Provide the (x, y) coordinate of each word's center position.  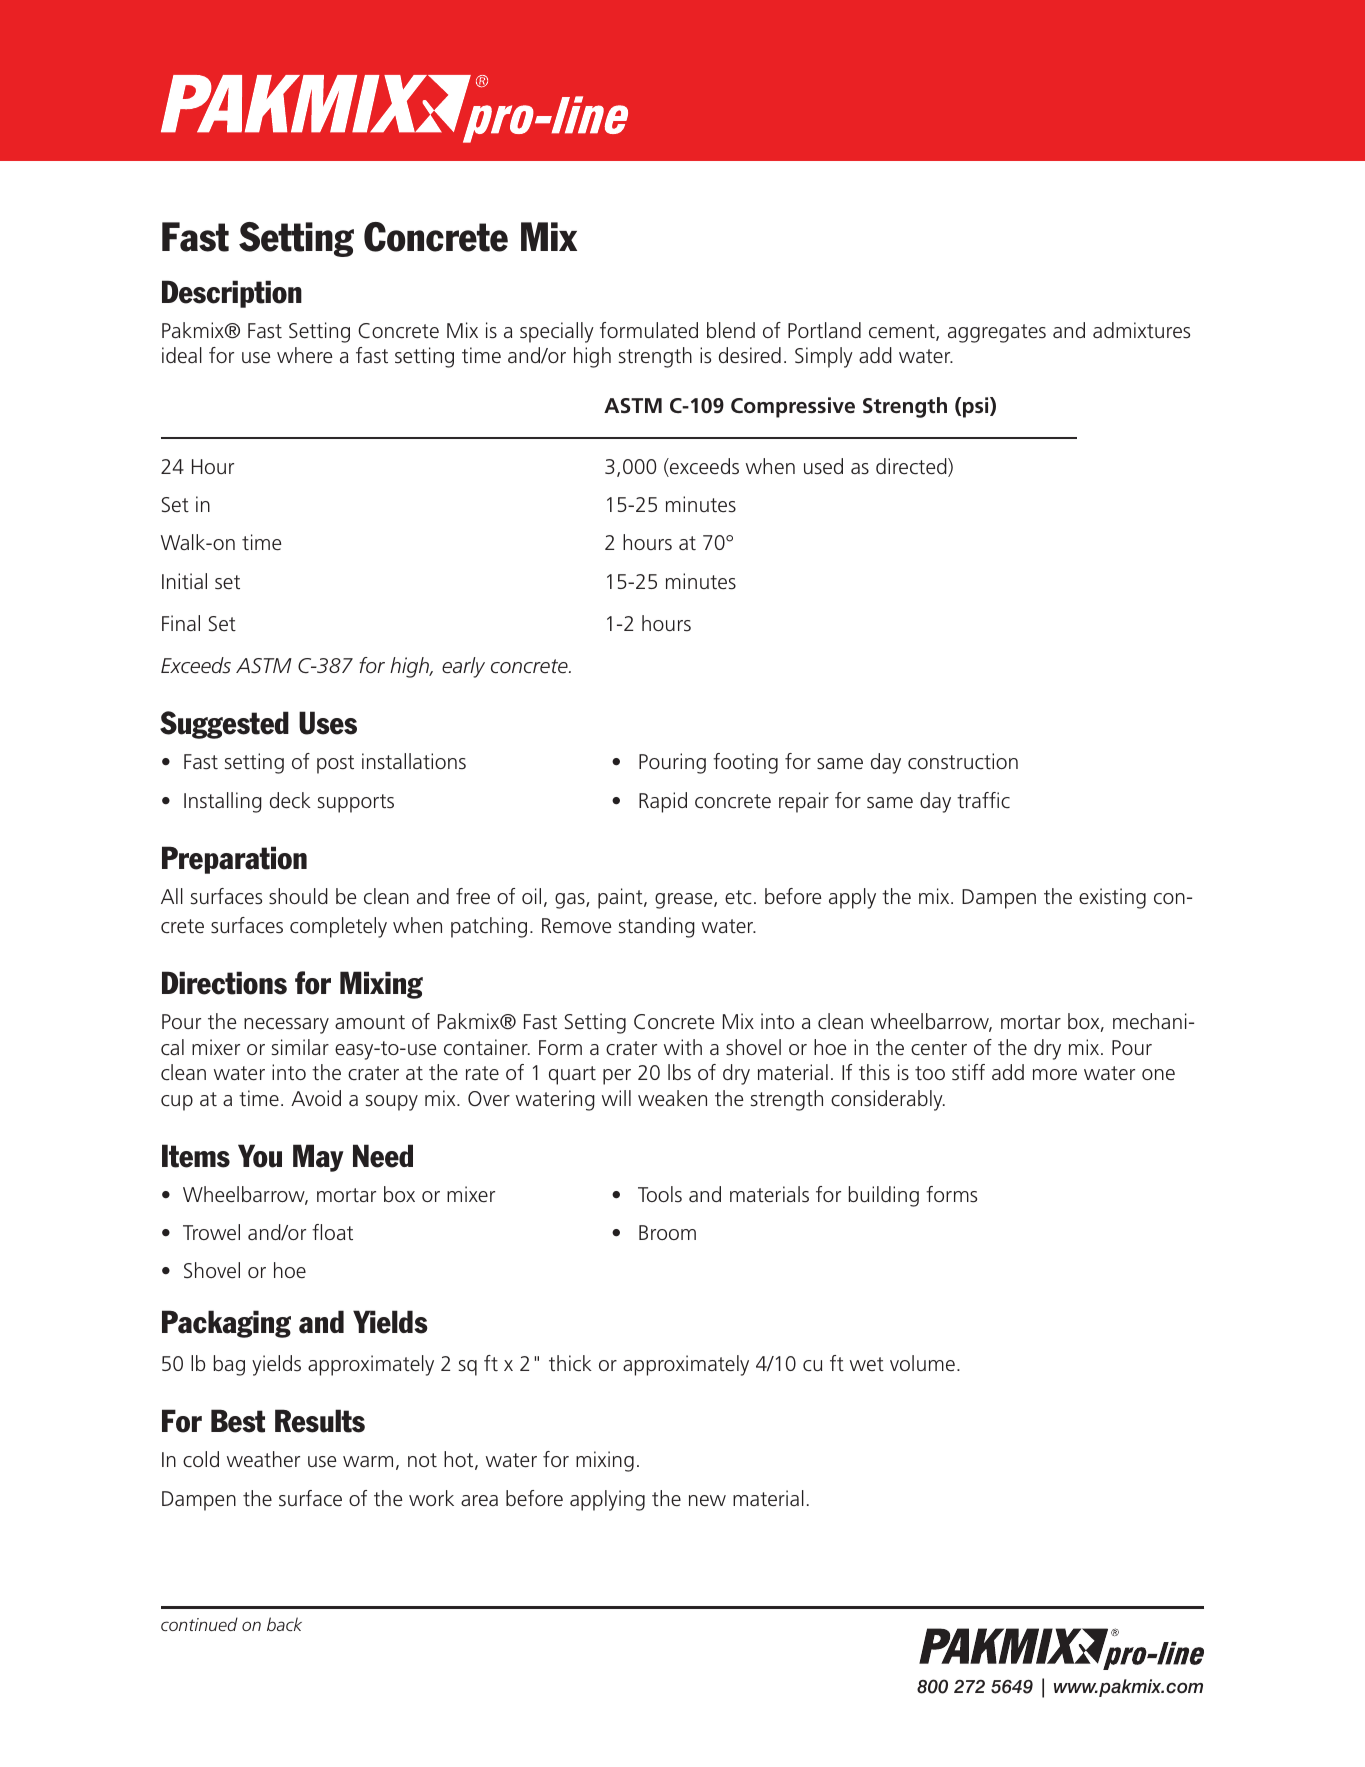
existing (1112, 898)
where (305, 355)
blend (731, 330)
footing (745, 763)
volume (922, 1363)
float (332, 1232)
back (284, 1624)
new (707, 1500)
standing (657, 927)
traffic (983, 800)
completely (338, 927)
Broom (667, 1232)
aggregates (997, 333)
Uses (328, 723)
